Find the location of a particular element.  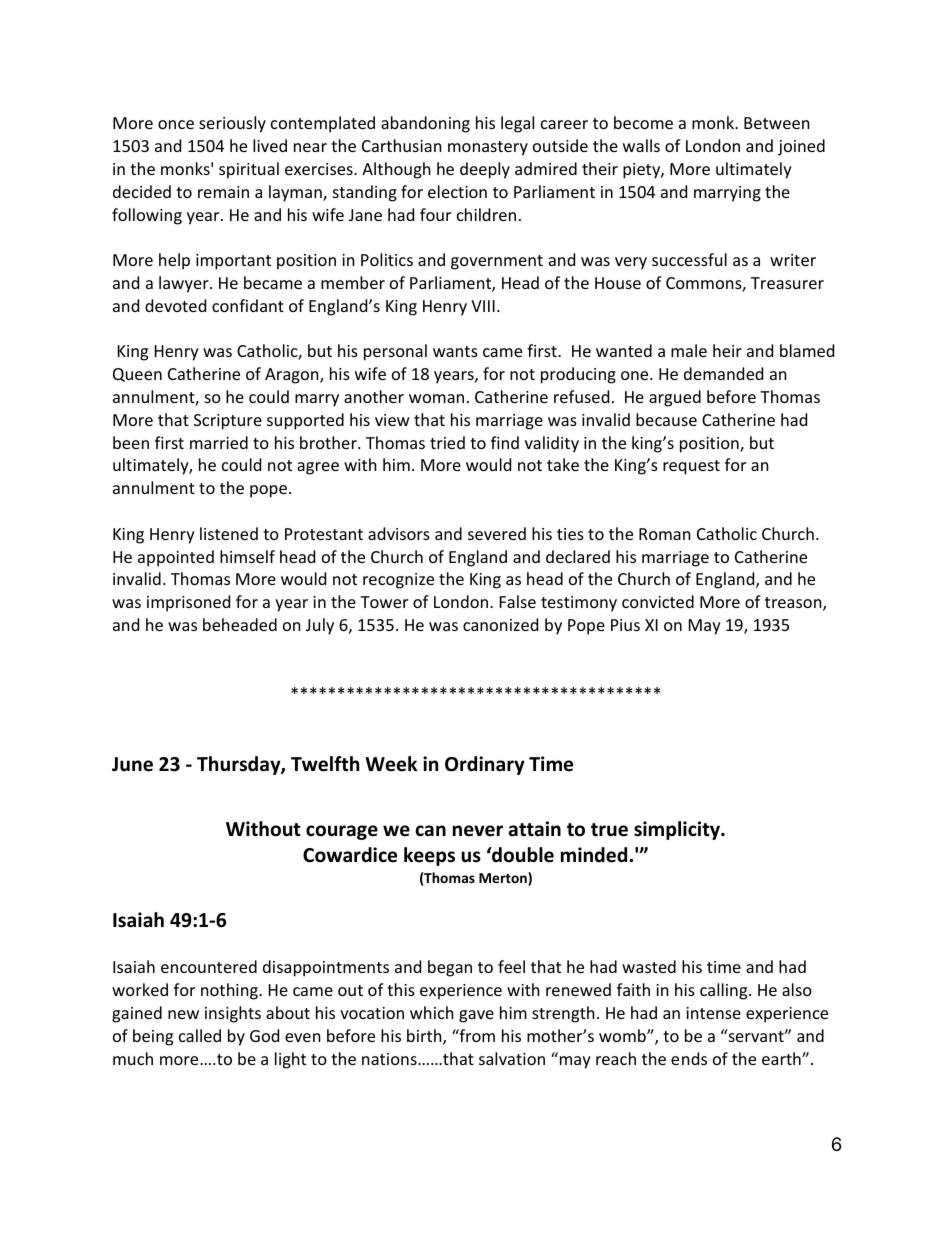

intense is located at coordinates (713, 1013).
